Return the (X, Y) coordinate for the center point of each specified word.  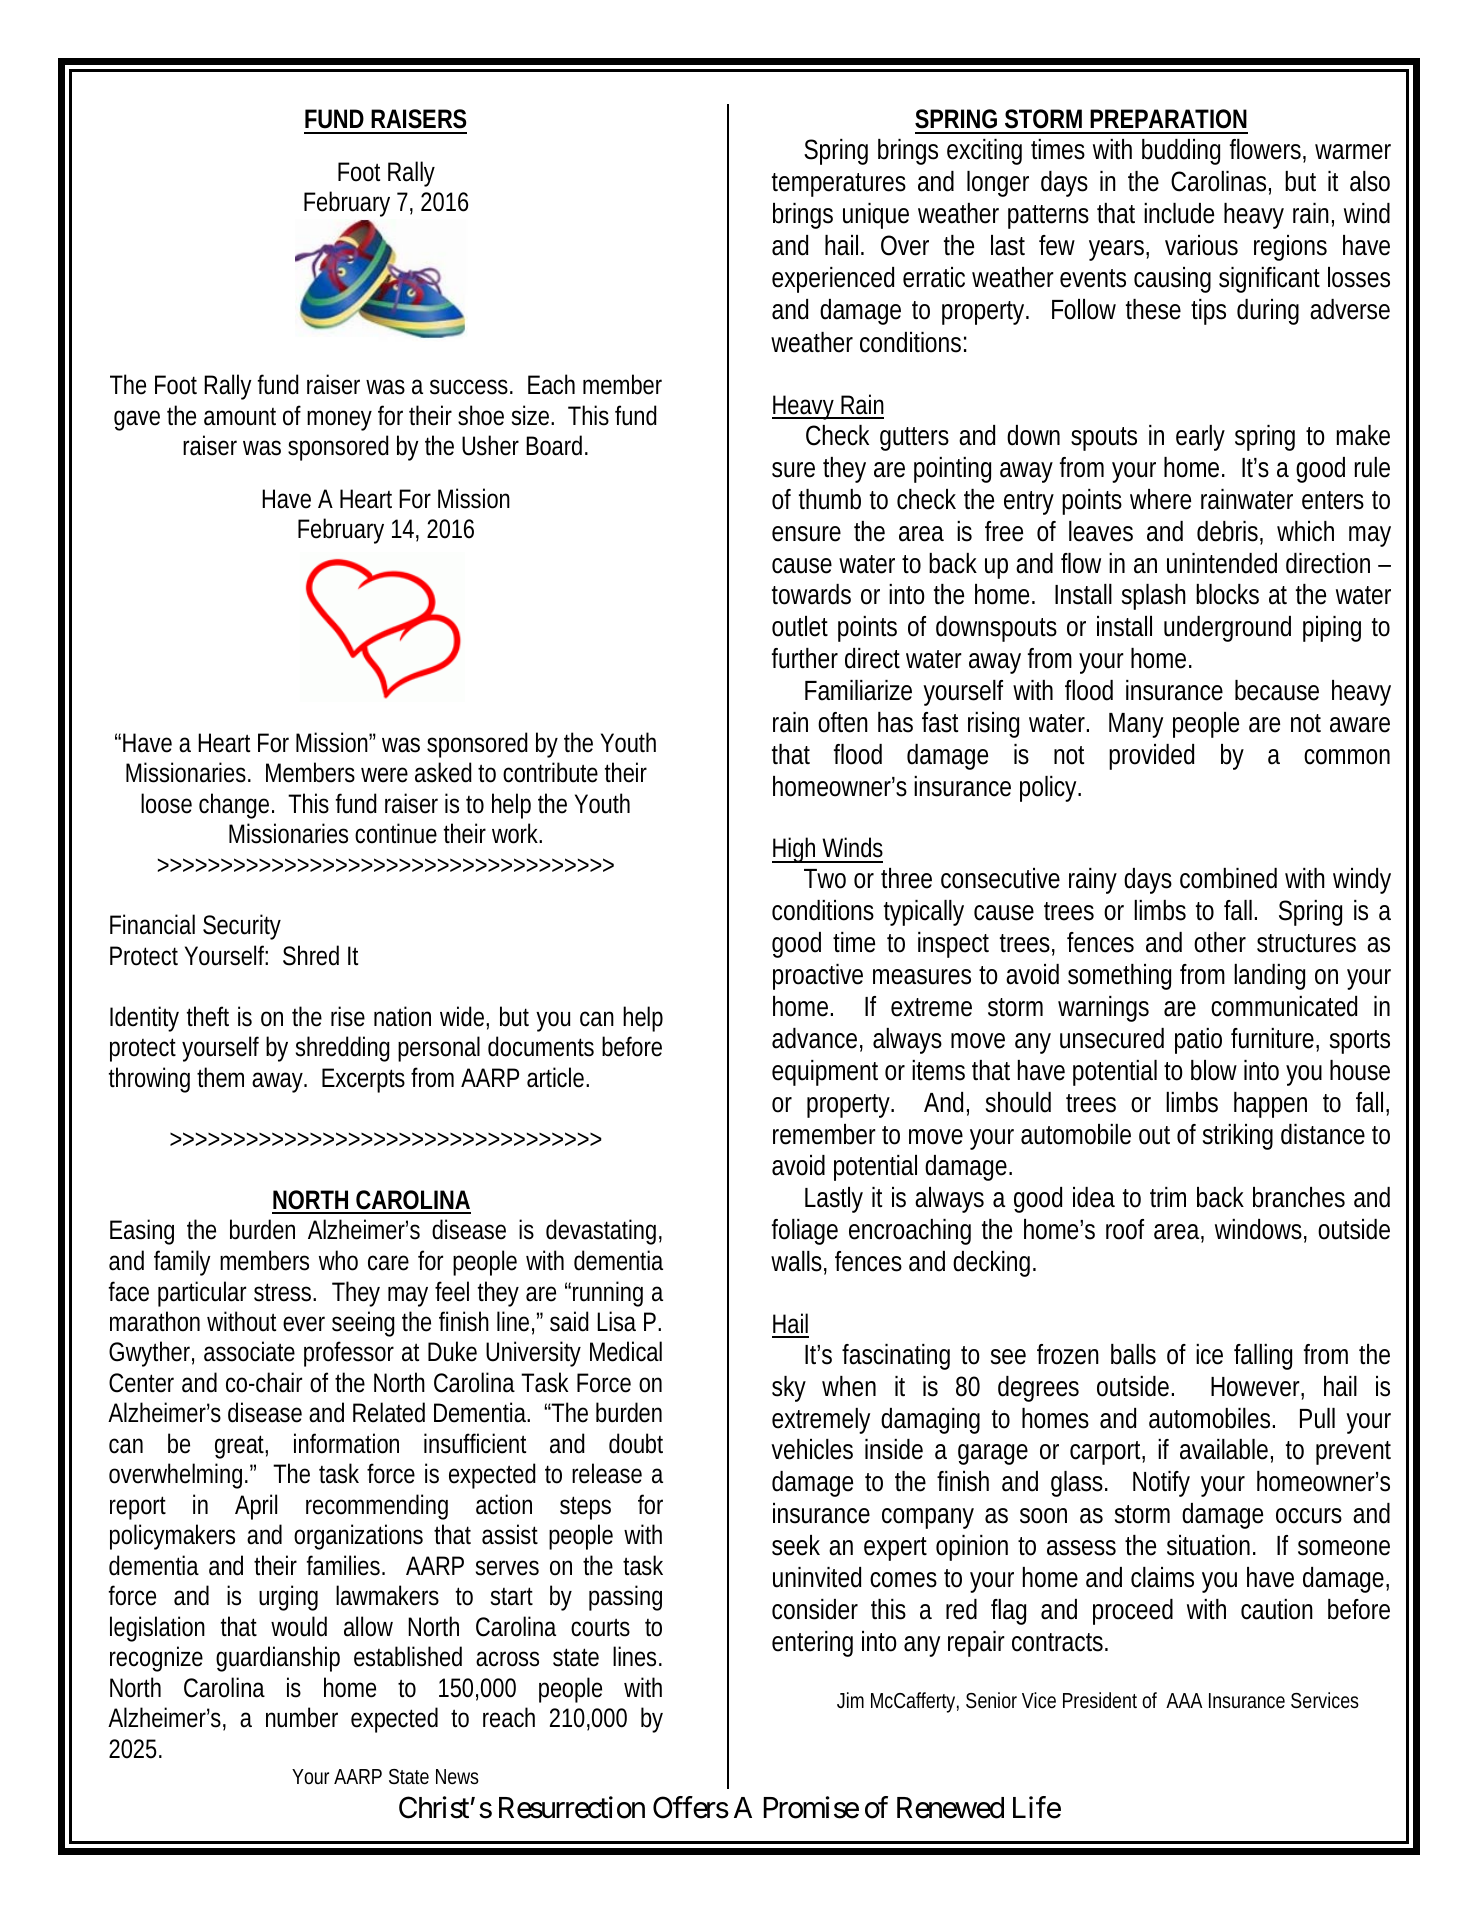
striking (1238, 1137)
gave (137, 420)
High (796, 850)
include (1179, 213)
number (302, 1717)
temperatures (839, 185)
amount (240, 417)
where (1160, 499)
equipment (825, 1073)
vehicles (812, 1449)
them (220, 1077)
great (241, 1447)
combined (1228, 878)
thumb (830, 499)
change (236, 806)
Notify (1161, 1484)
